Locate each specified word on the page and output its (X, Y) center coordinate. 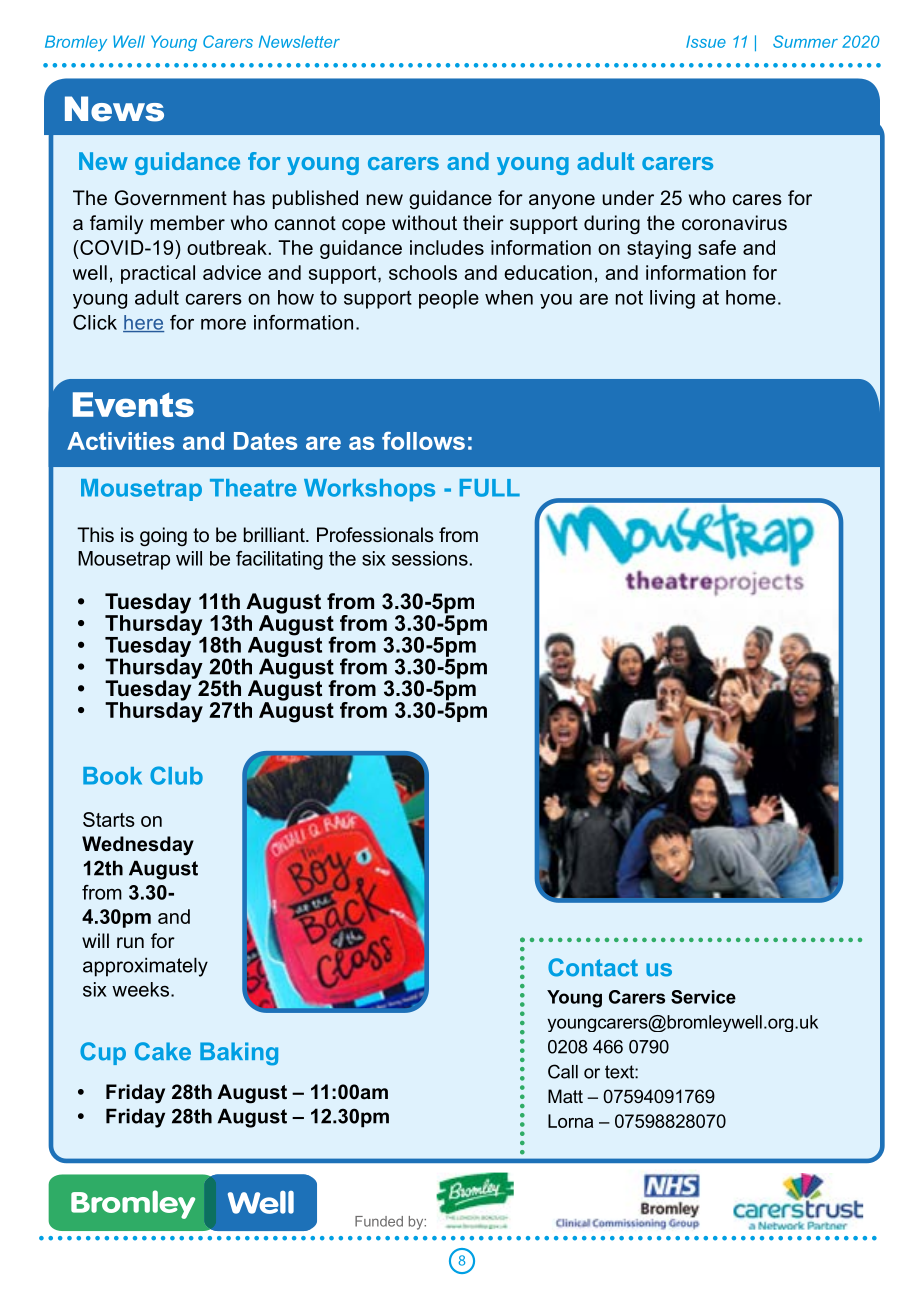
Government (171, 198)
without (424, 222)
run (130, 943)
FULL (490, 488)
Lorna (570, 1121)
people (449, 299)
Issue (706, 41)
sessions (430, 558)
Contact (593, 967)
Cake (163, 1051)
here (143, 323)
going (163, 537)
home (751, 297)
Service (703, 997)
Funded (379, 1221)
